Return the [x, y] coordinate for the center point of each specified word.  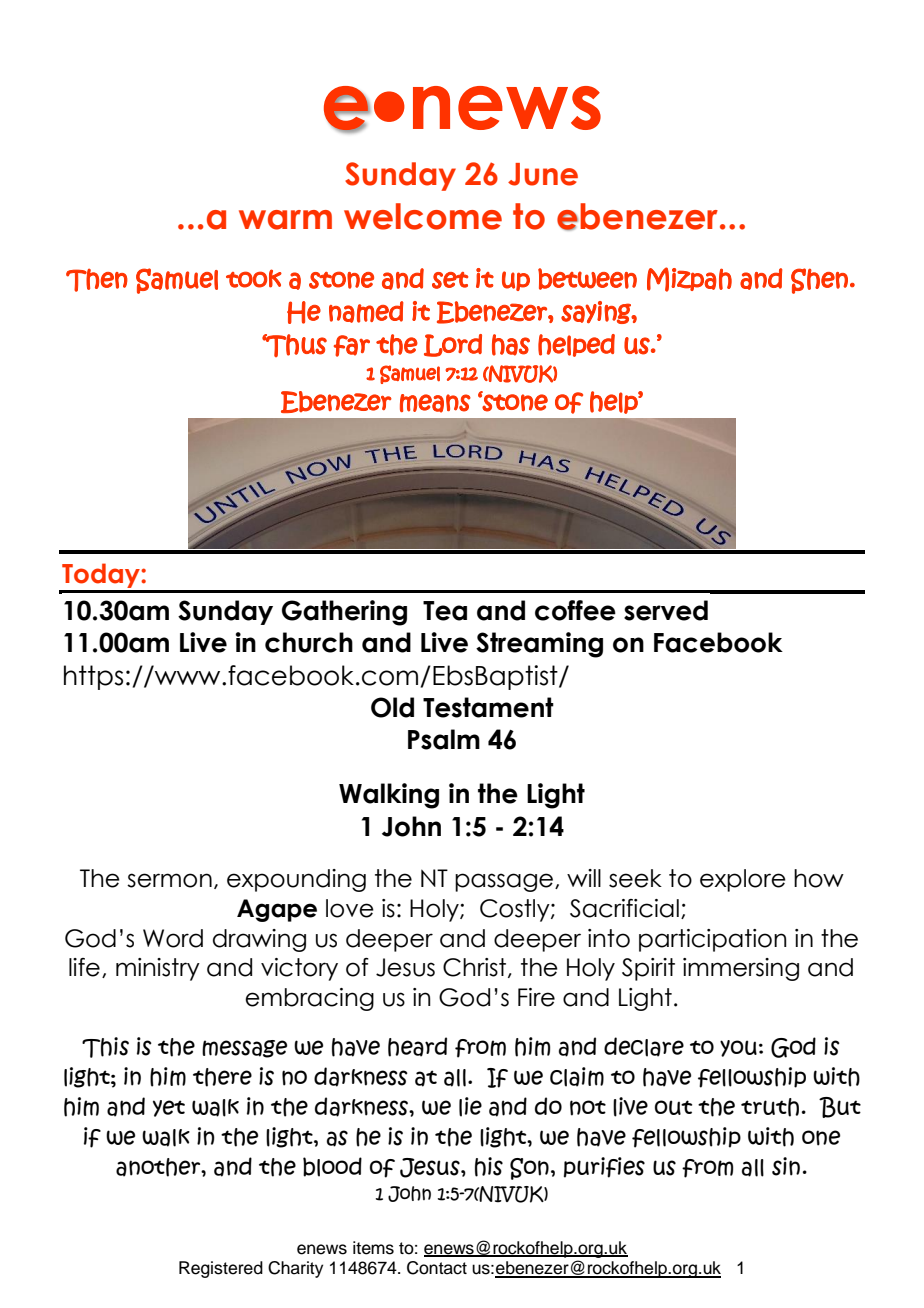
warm [285, 220]
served [666, 610]
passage [505, 882]
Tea [445, 611]
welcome [423, 216]
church [309, 642]
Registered [221, 1269]
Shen [819, 281]
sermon [169, 880]
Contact [437, 1268]
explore [743, 880]
